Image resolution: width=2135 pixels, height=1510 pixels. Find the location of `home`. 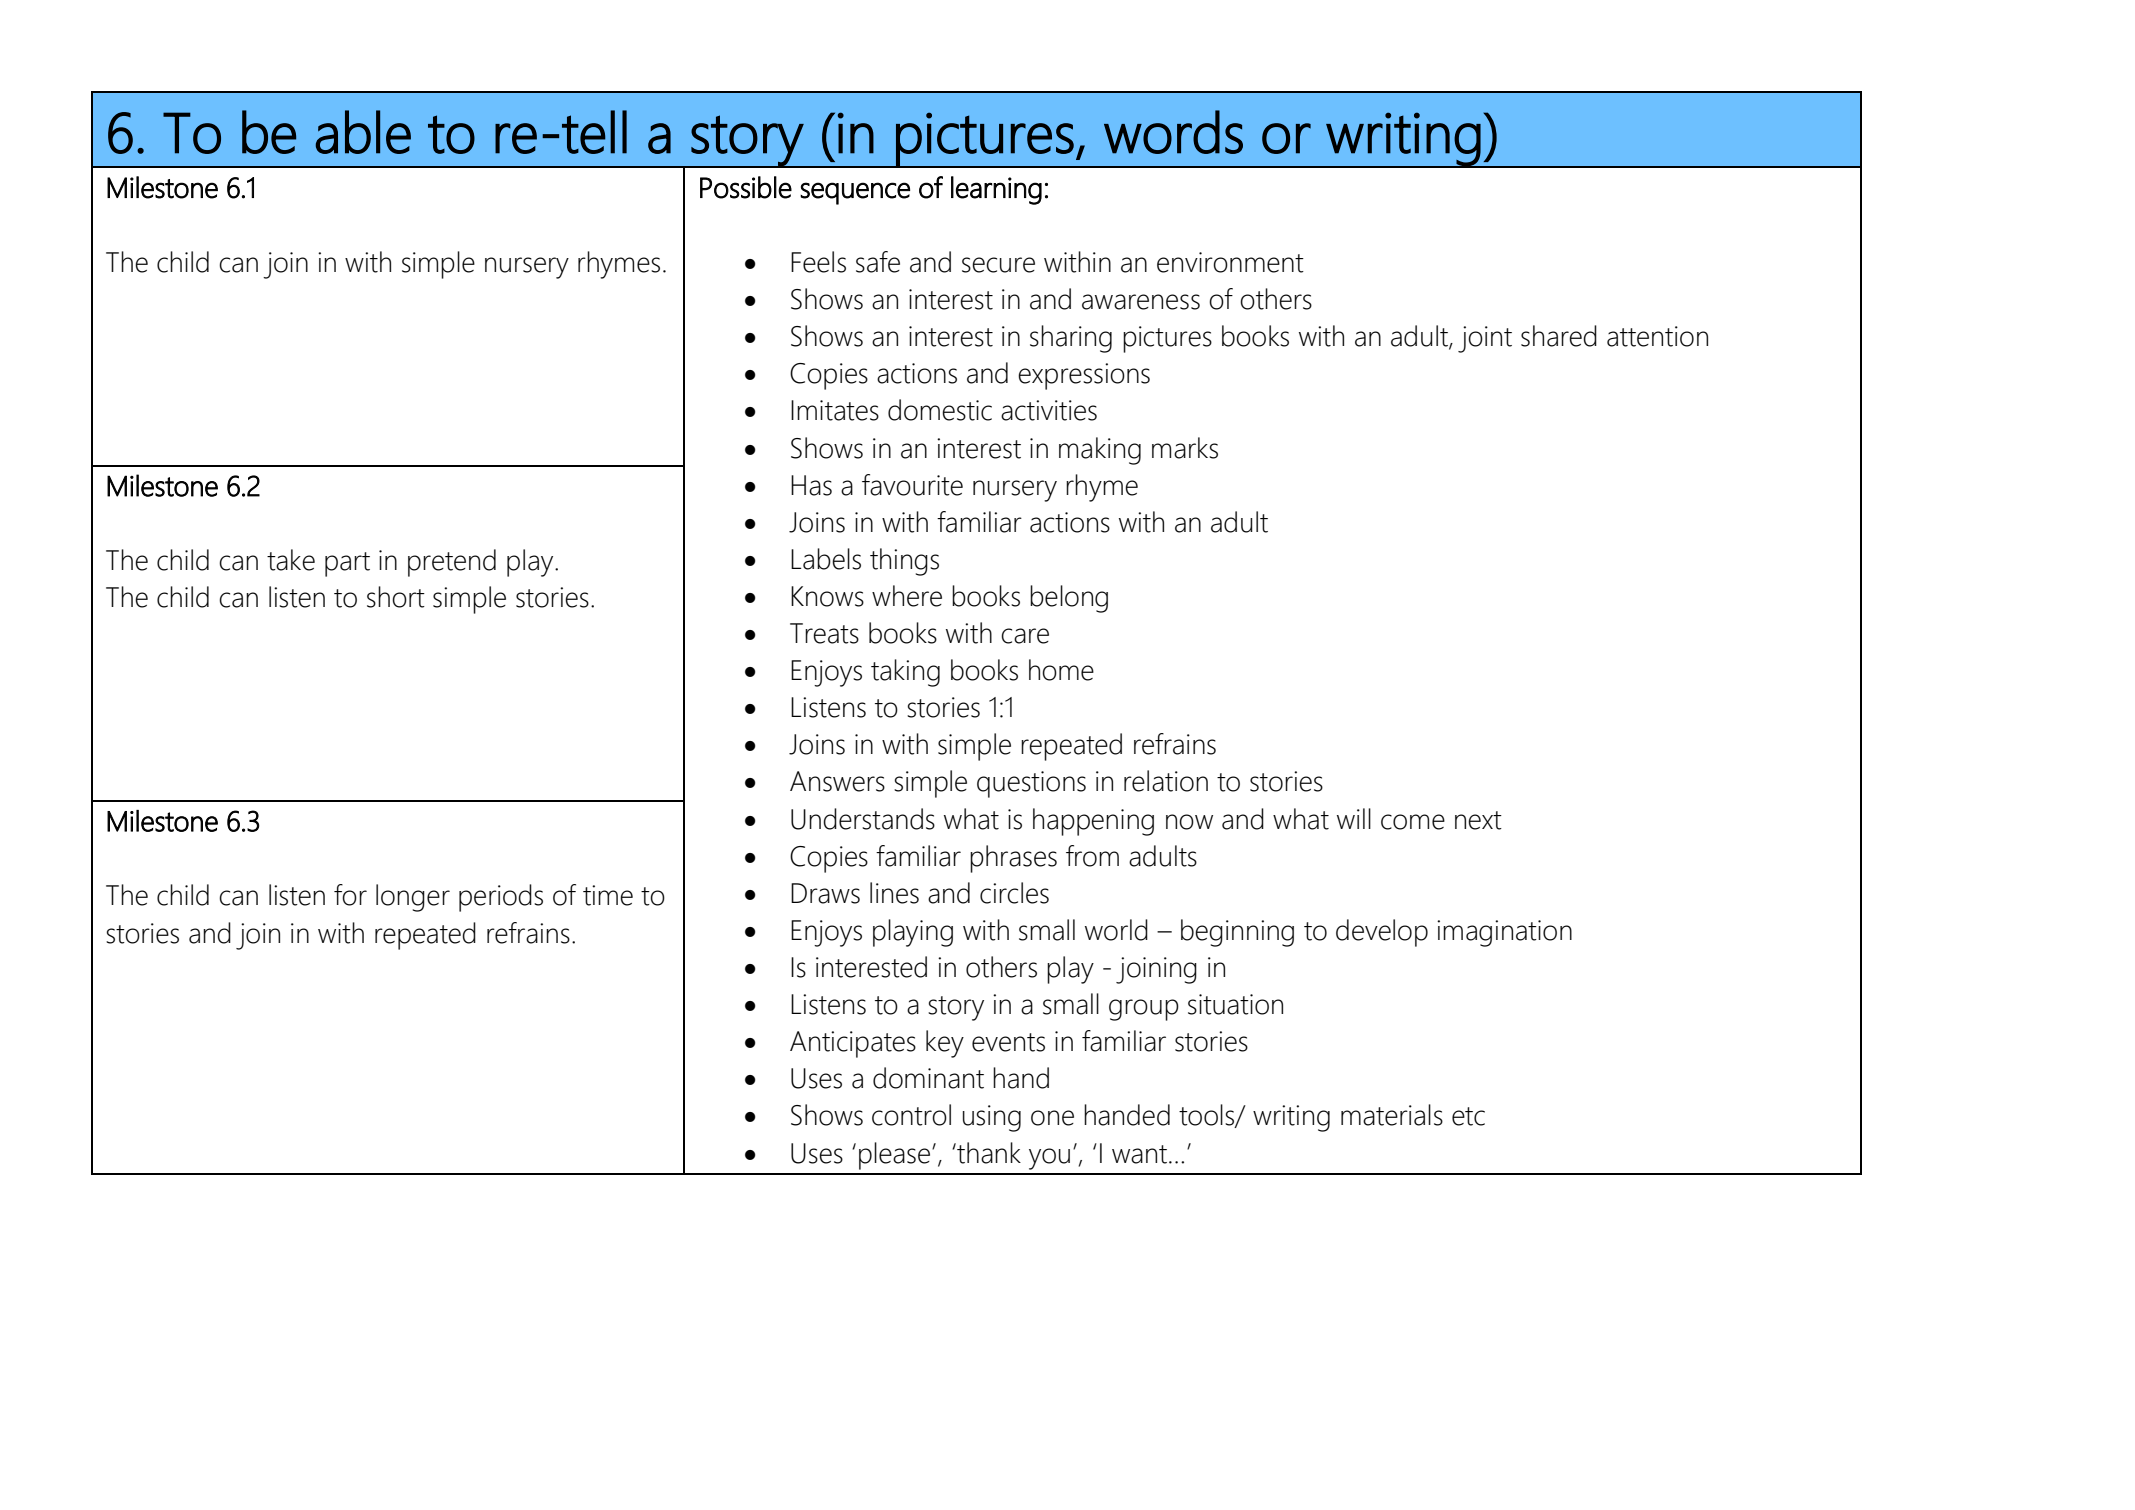

home is located at coordinates (1061, 670).
